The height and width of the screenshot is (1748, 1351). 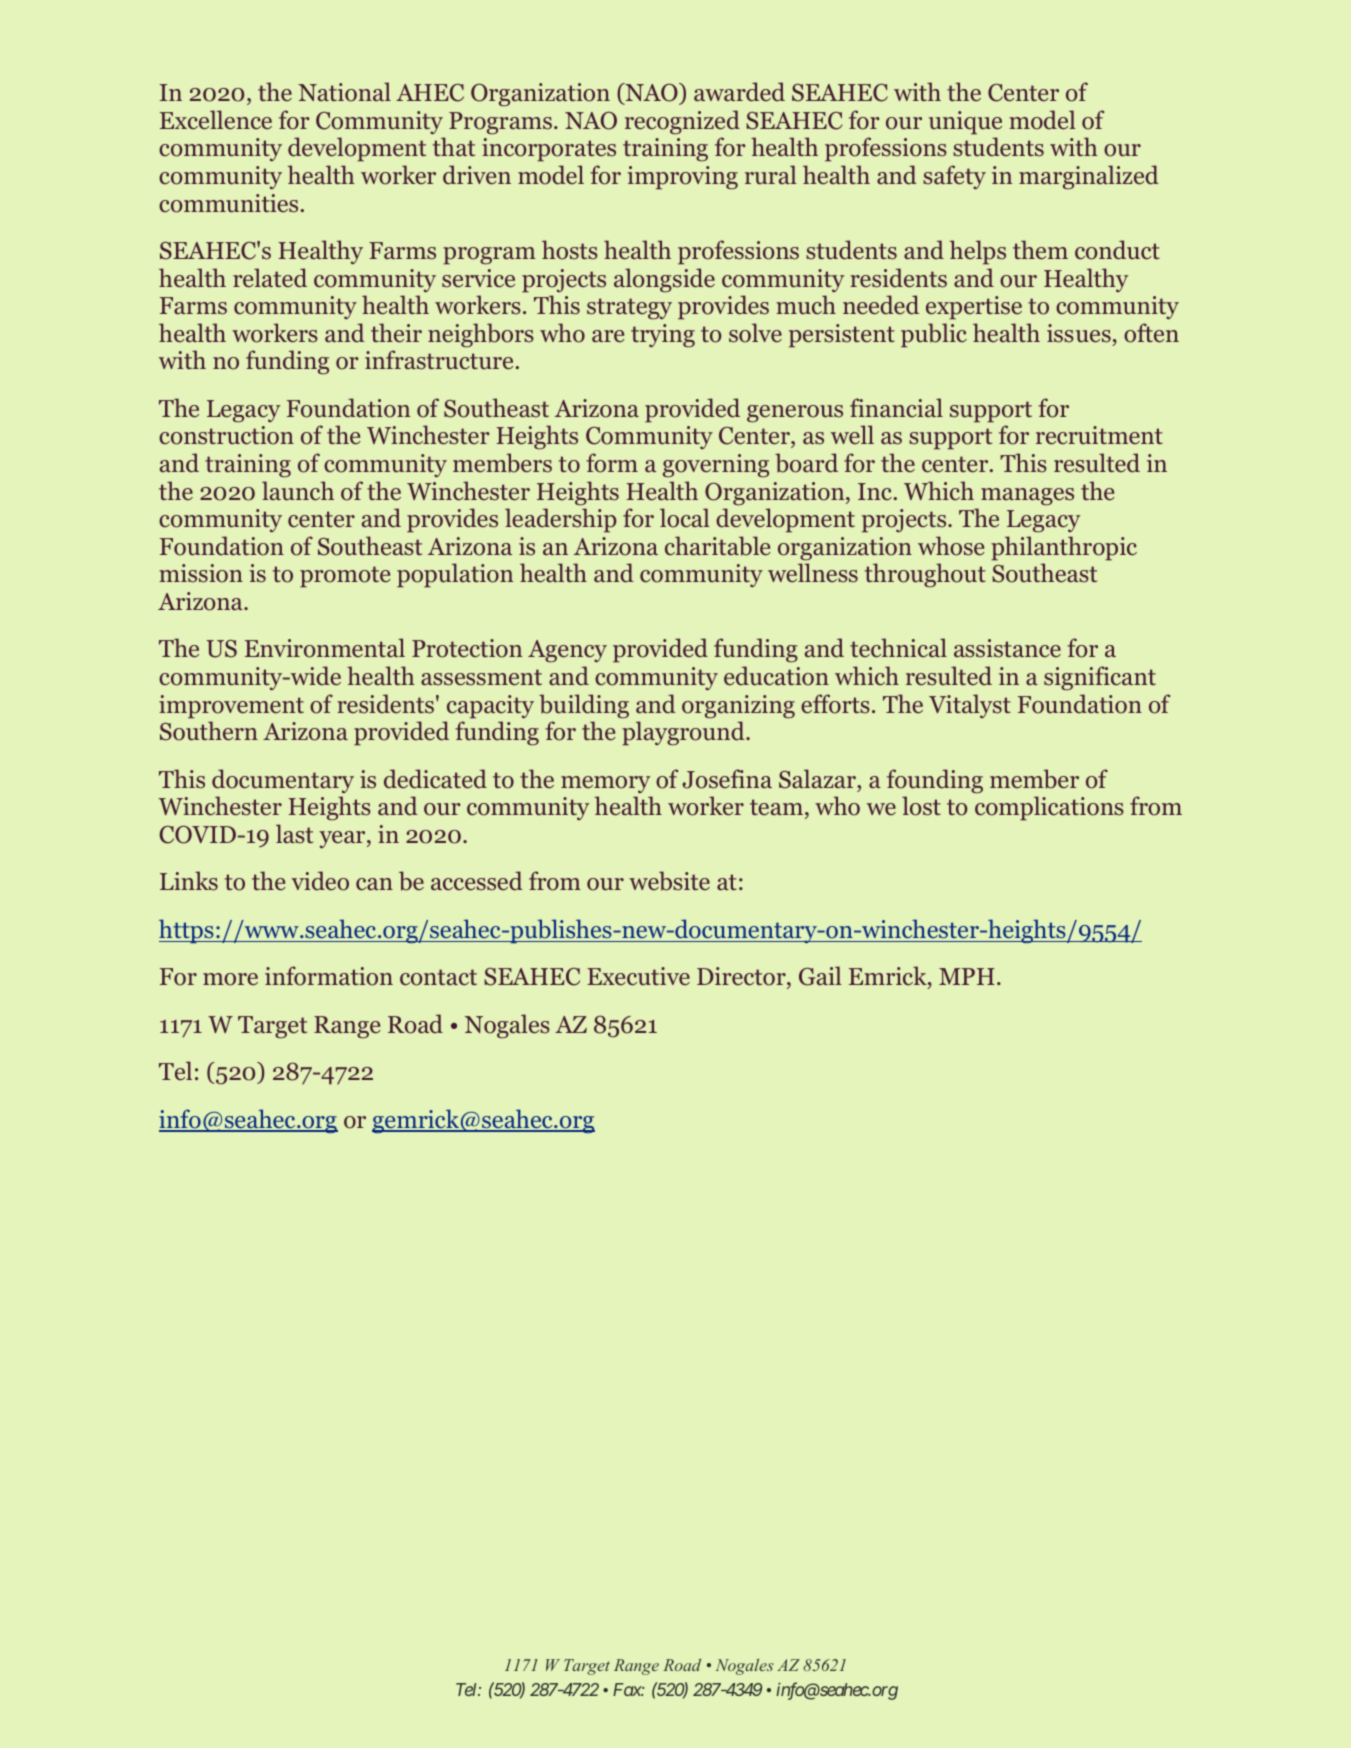 What do you see at coordinates (1064, 548) in the screenshot?
I see `philanthropic` at bounding box center [1064, 548].
